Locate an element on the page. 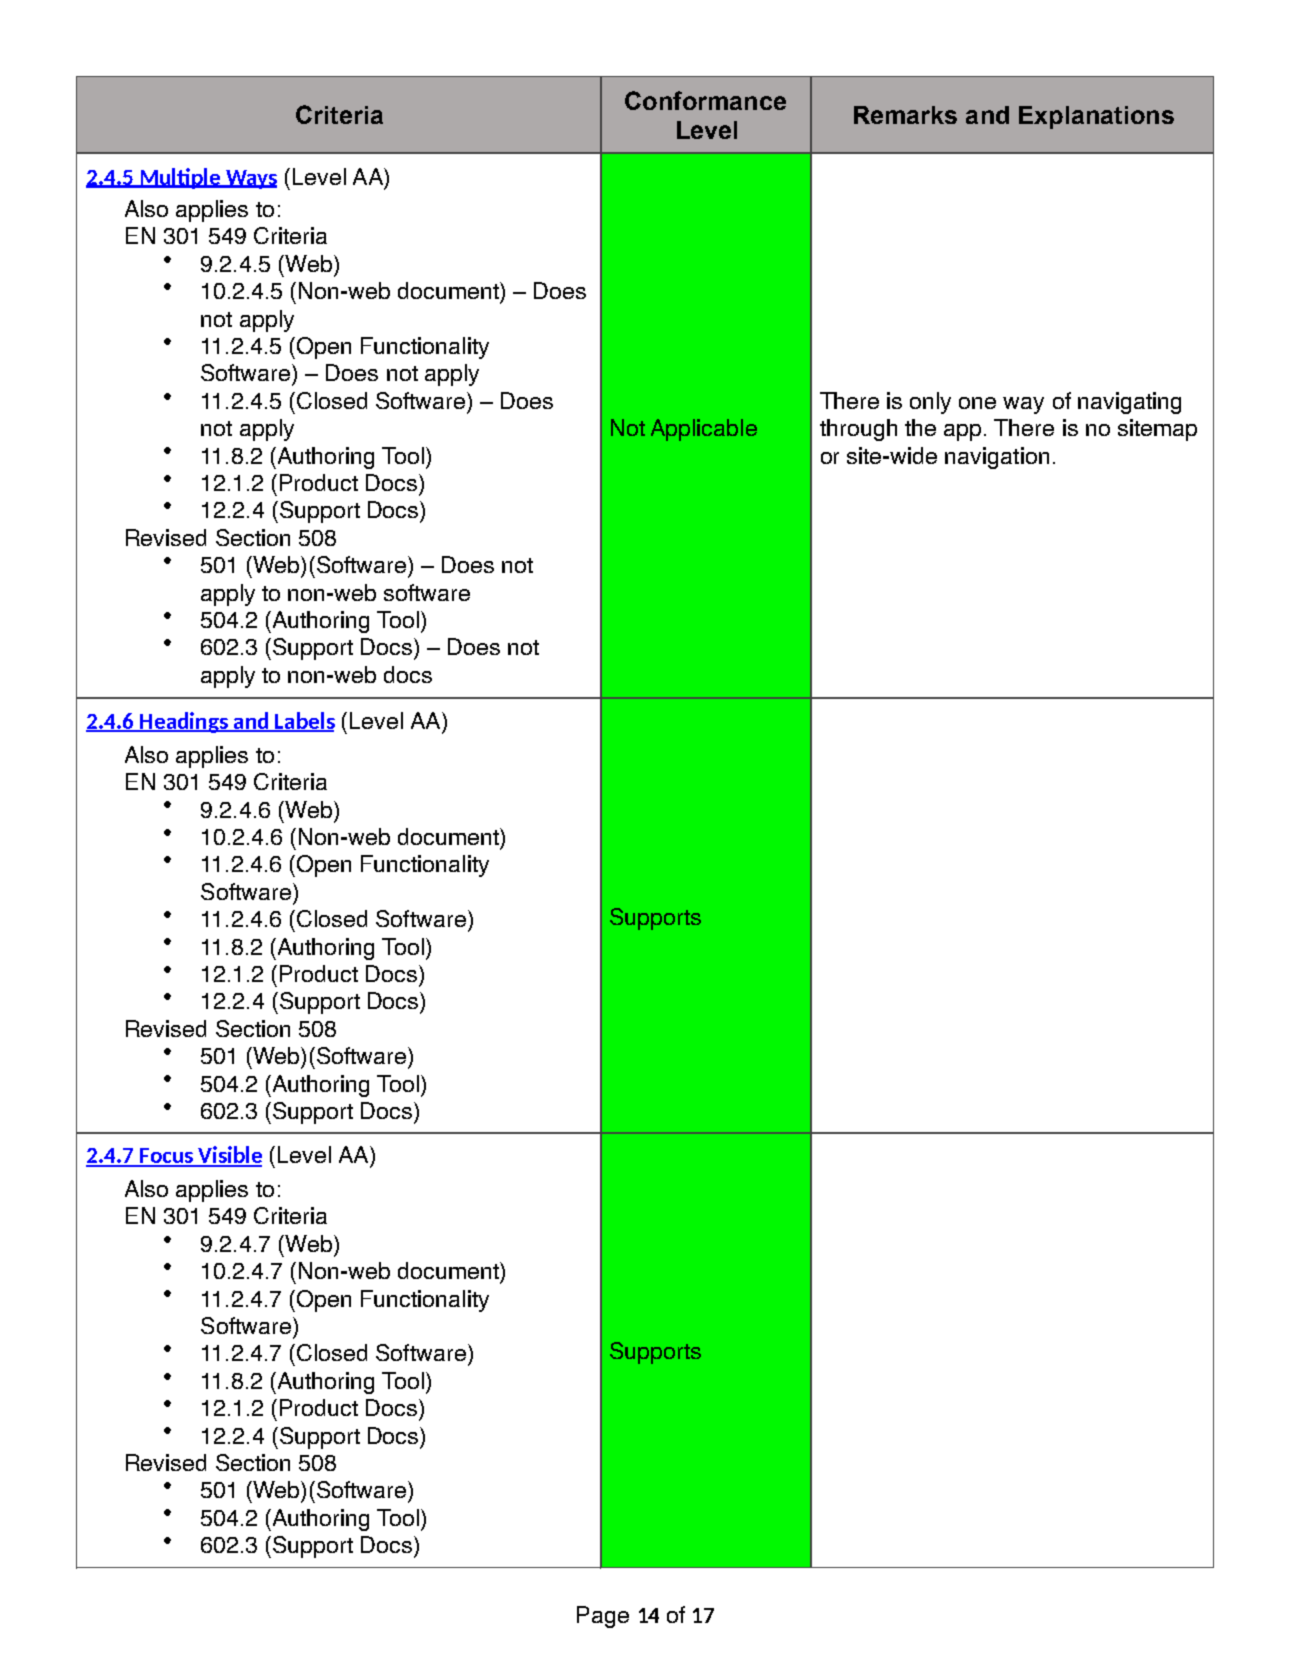 The height and width of the image is (1669, 1290). Labels is located at coordinates (304, 722).
